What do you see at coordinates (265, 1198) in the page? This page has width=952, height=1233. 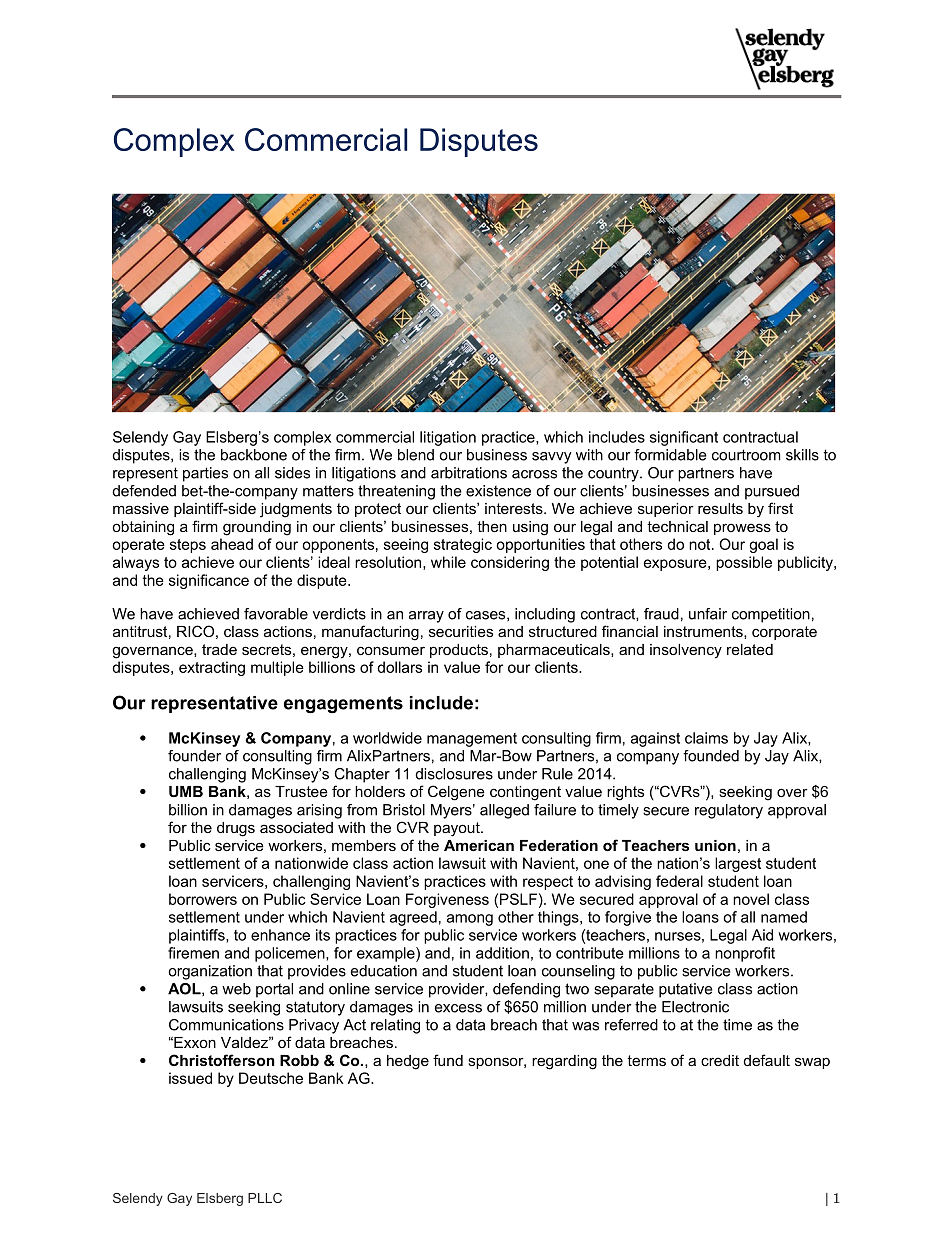 I see `PLLC` at bounding box center [265, 1198].
